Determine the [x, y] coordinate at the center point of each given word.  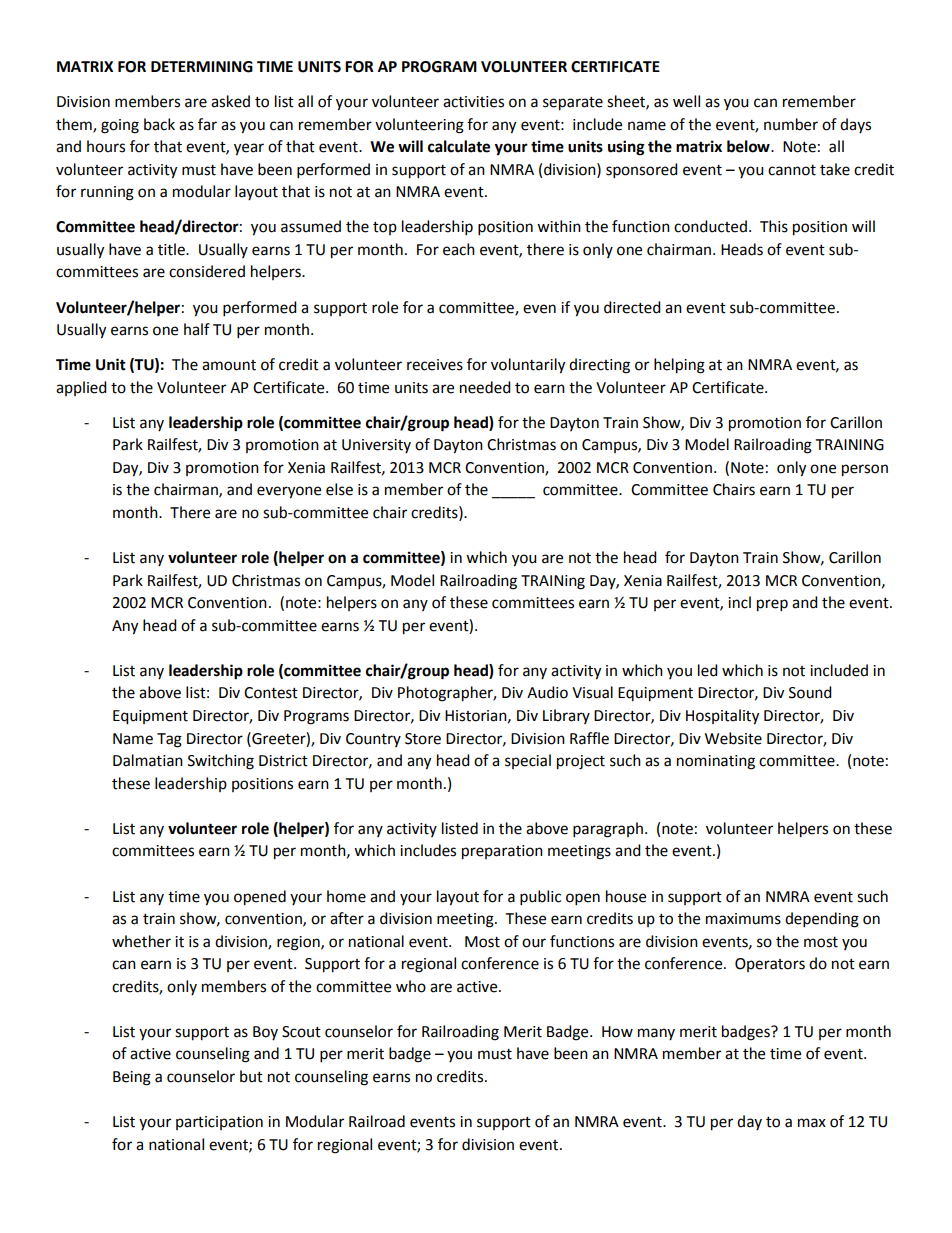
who [411, 986]
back [159, 124]
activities [473, 102]
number [791, 124]
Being [132, 1078]
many [656, 1034]
